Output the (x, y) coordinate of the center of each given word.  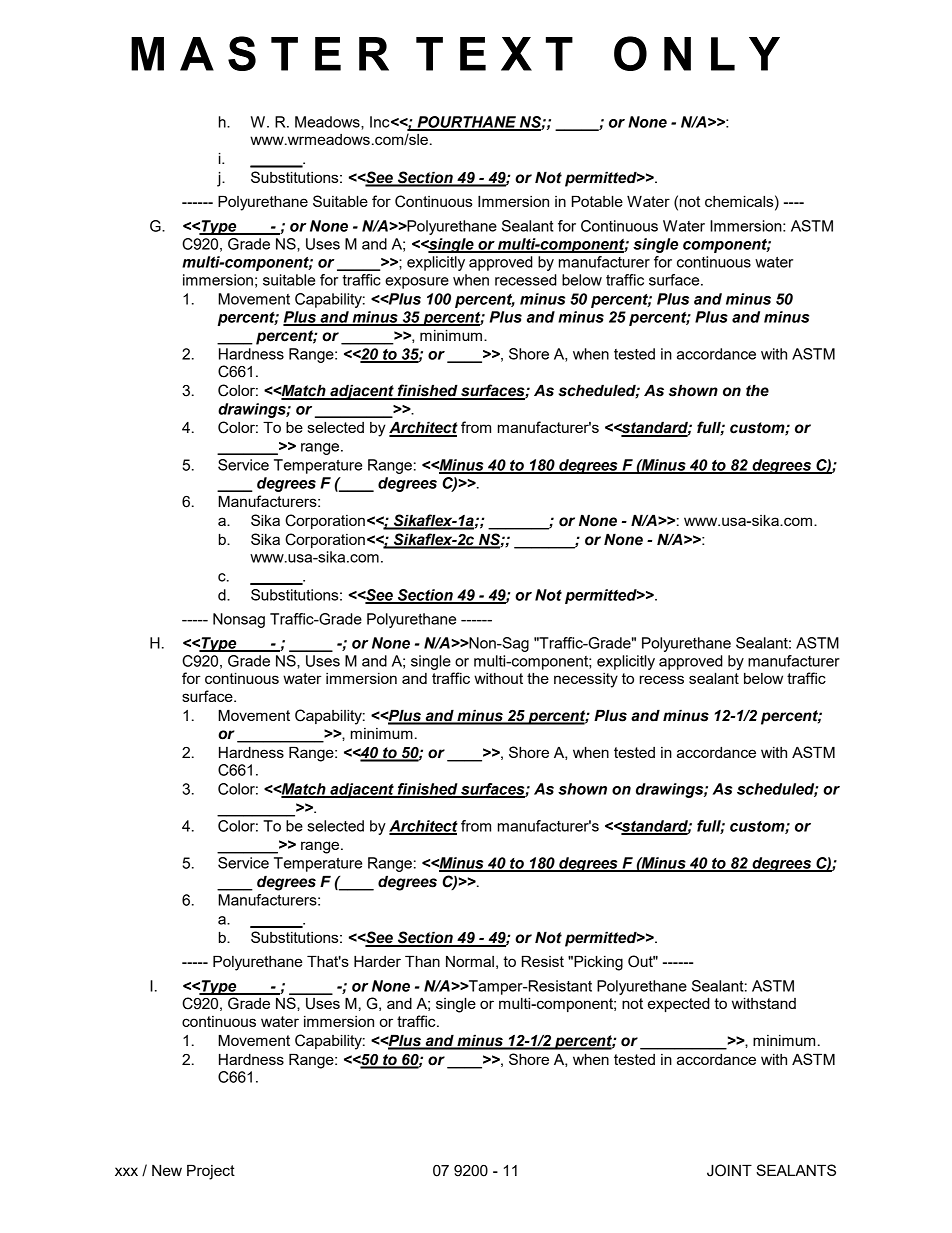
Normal (470, 961)
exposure (417, 283)
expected (679, 1005)
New (167, 1170)
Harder (377, 961)
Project (211, 1172)
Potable (597, 201)
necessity (586, 680)
